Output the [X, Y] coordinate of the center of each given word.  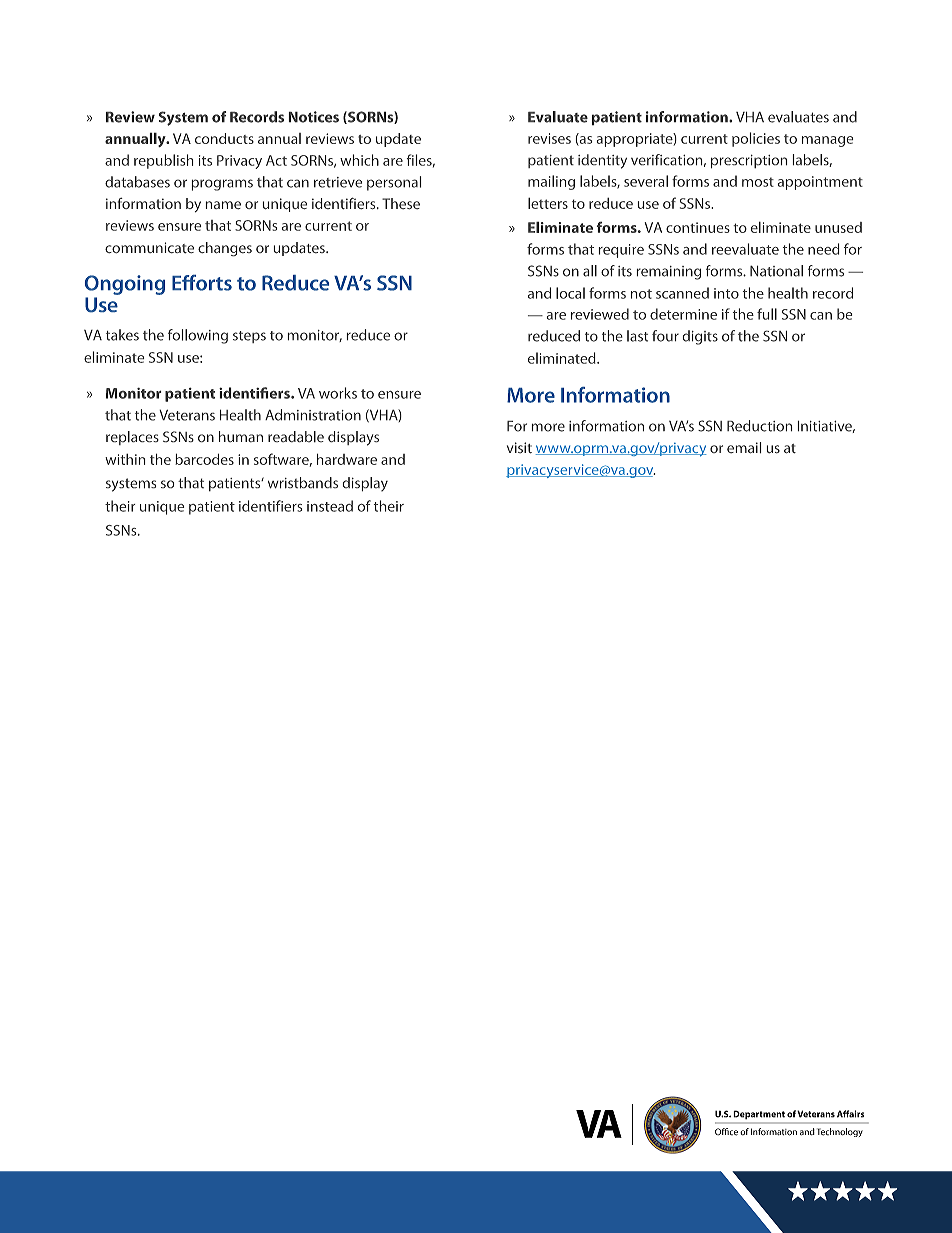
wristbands [303, 482]
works [338, 393]
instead [330, 506]
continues [698, 227]
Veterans [187, 415]
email [744, 447]
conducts [224, 138]
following [198, 336]
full [767, 314]
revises [549, 138]
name [223, 205]
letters [548, 203]
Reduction [759, 426]
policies [756, 139]
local [570, 293]
